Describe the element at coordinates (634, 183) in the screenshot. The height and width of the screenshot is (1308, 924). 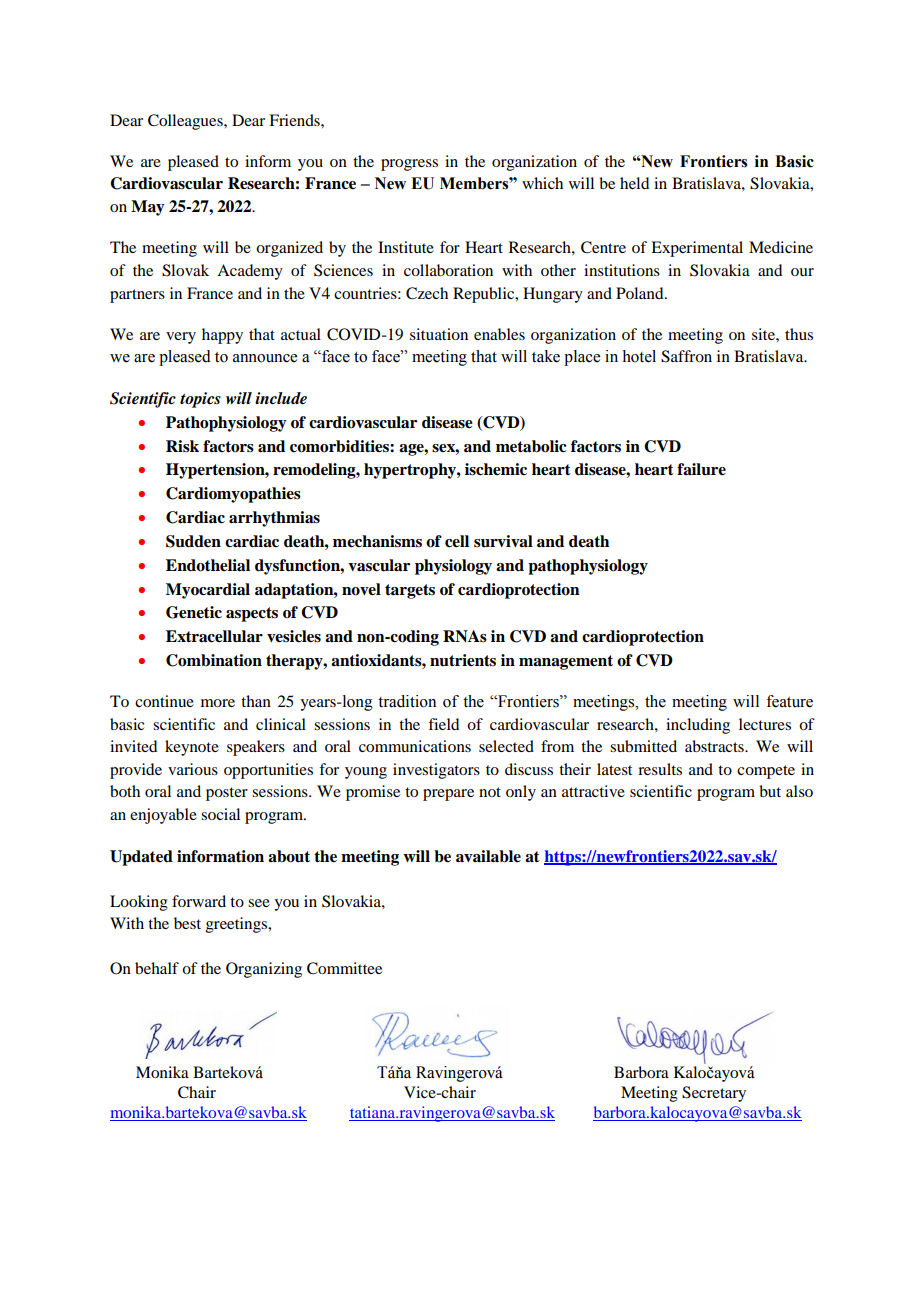
I see `held` at that location.
